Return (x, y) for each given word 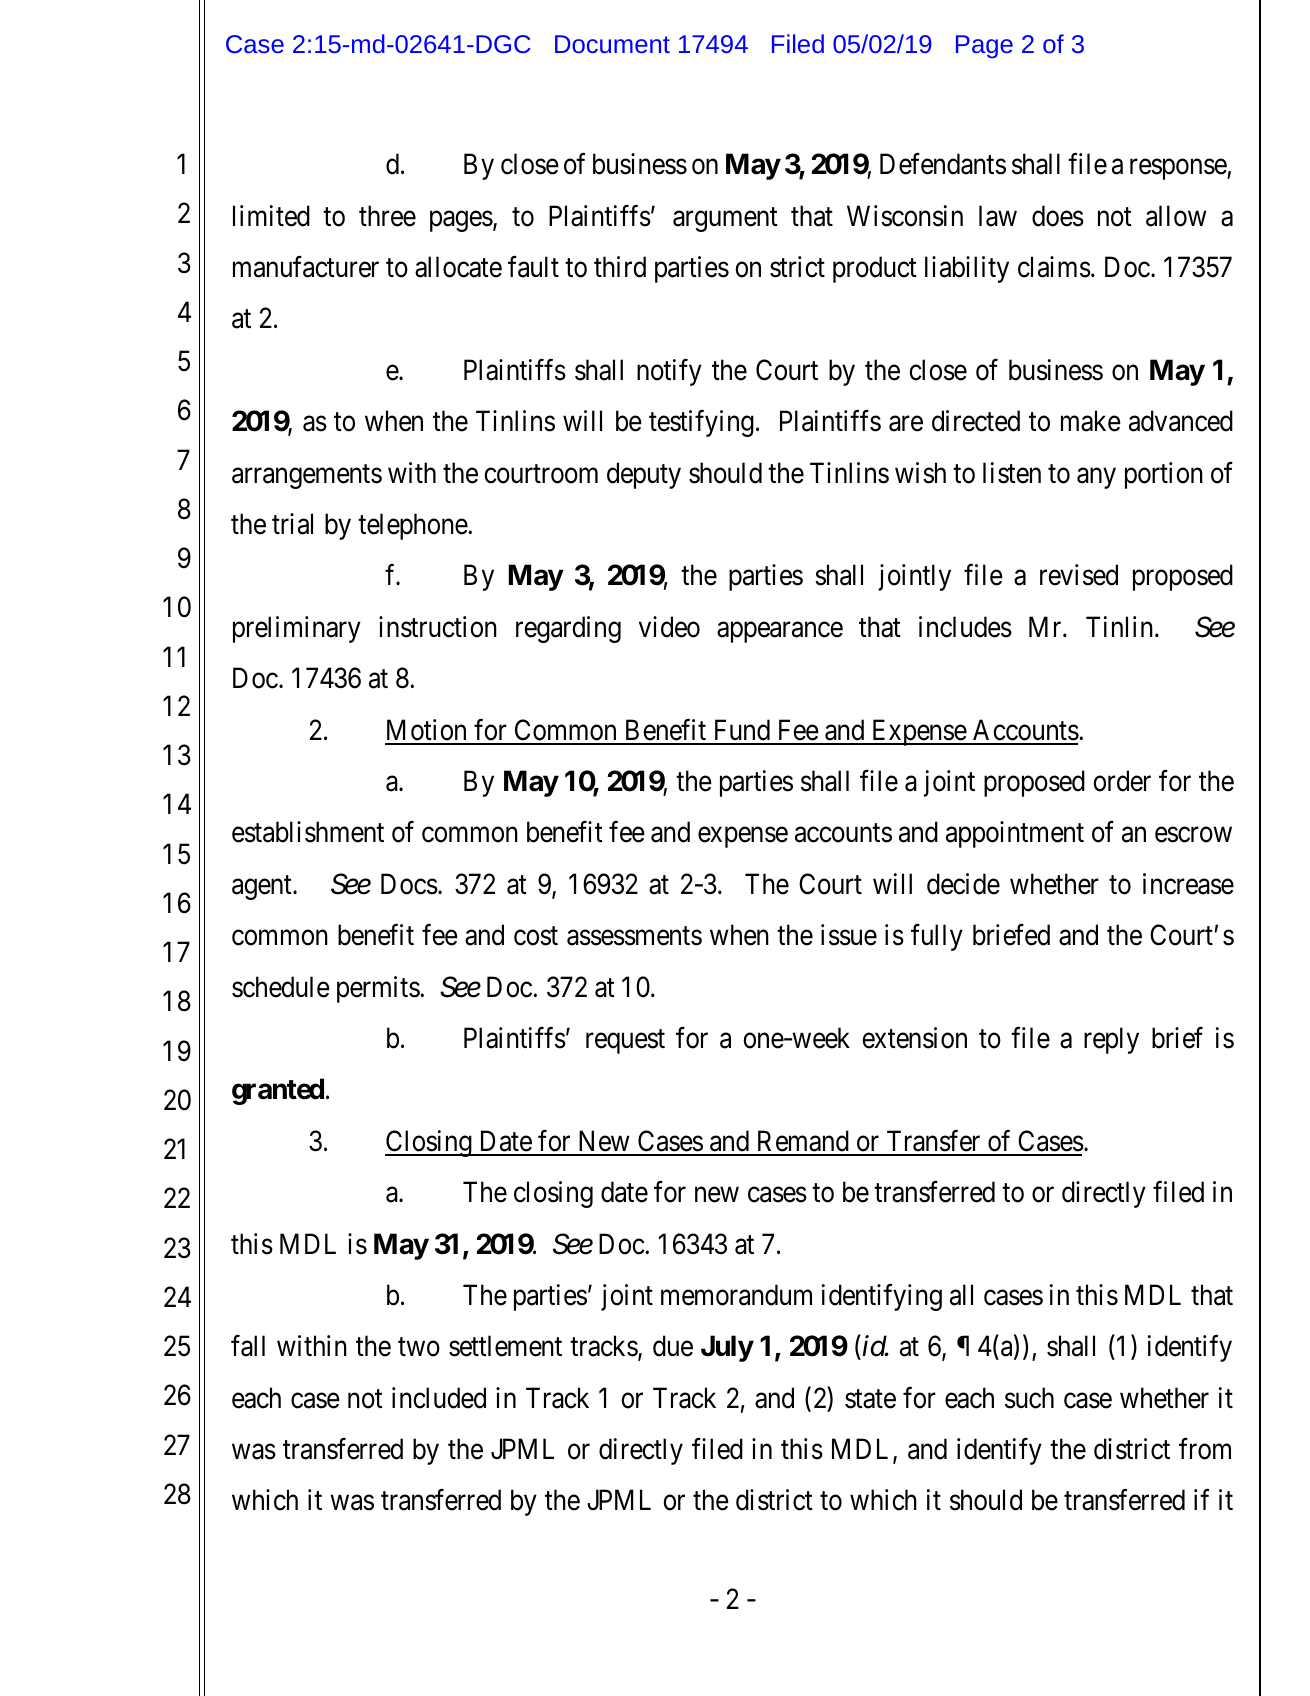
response (1179, 169)
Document (612, 44)
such (1029, 1398)
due (673, 1346)
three (387, 216)
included (439, 1398)
